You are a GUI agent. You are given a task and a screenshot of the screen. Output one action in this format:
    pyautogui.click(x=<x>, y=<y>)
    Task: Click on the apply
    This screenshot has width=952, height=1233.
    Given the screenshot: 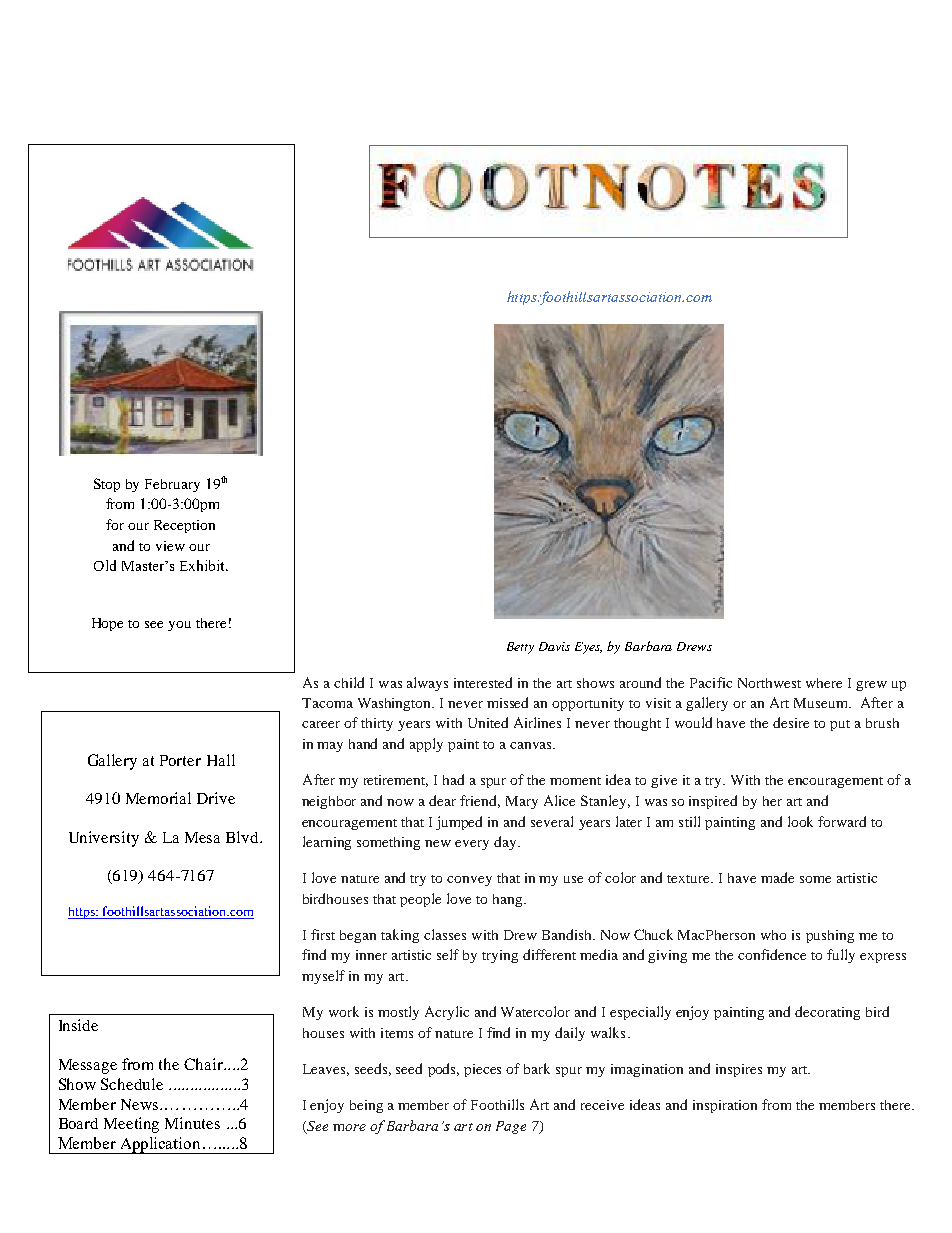 What is the action you would take?
    pyautogui.click(x=426, y=745)
